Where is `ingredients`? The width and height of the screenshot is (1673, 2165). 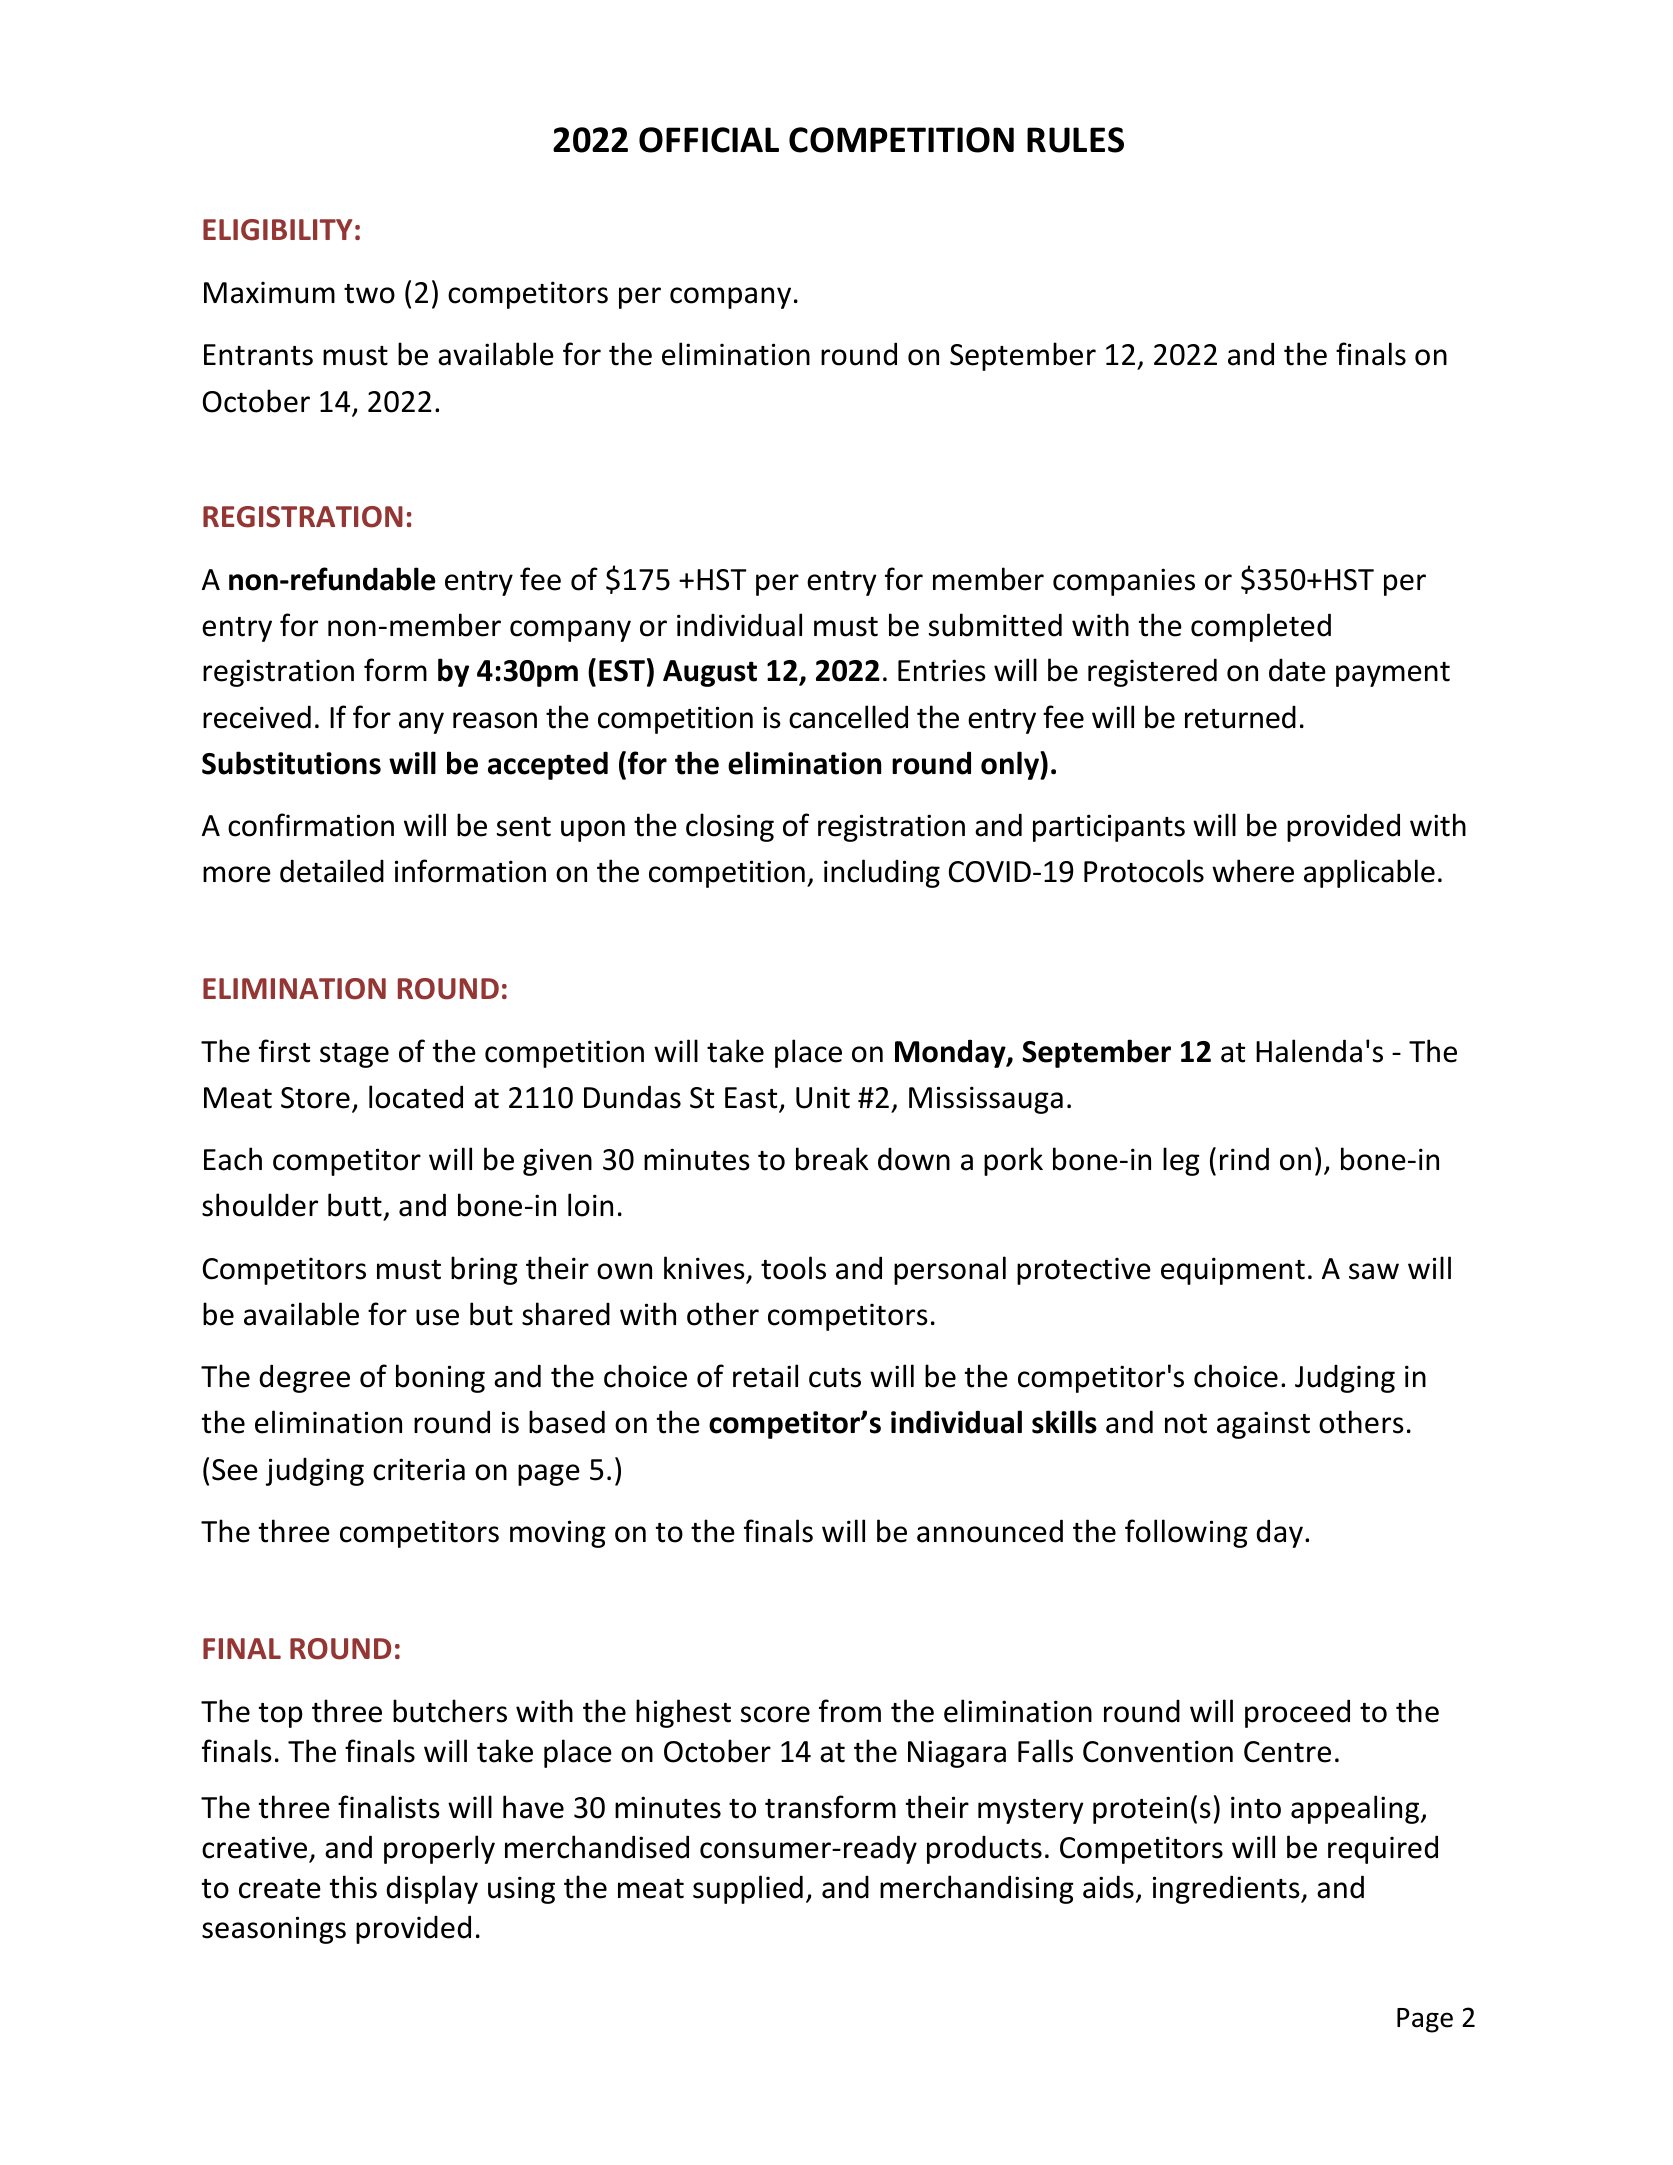
ingredients is located at coordinates (1227, 1889).
